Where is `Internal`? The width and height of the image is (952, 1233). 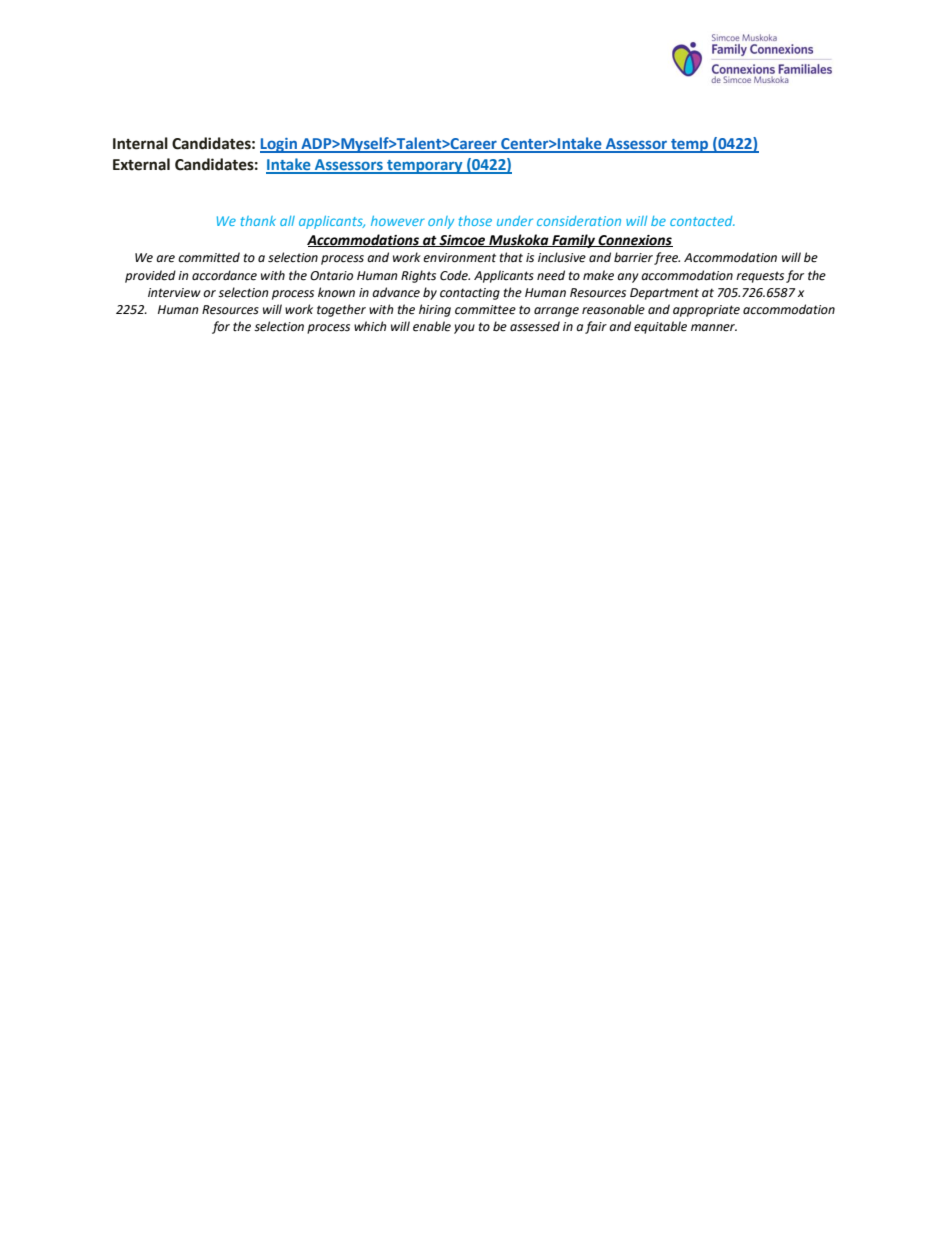
Internal is located at coordinates (140, 143).
